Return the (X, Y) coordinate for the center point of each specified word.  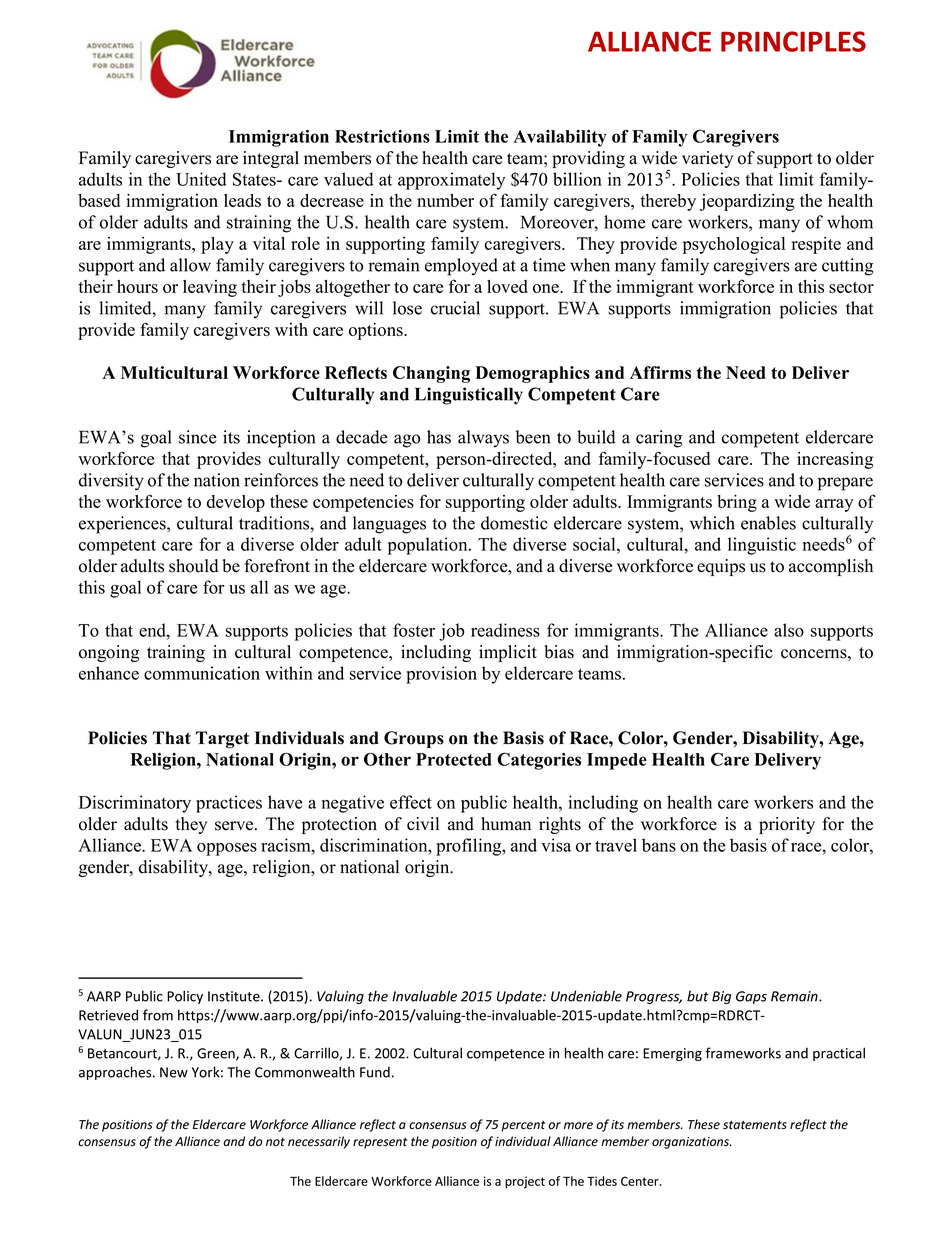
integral (271, 159)
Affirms (660, 372)
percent (523, 1126)
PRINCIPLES (793, 41)
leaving (210, 288)
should (193, 566)
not (275, 1142)
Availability (560, 138)
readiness (505, 630)
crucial (455, 308)
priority (787, 825)
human (506, 824)
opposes (227, 849)
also (789, 630)
